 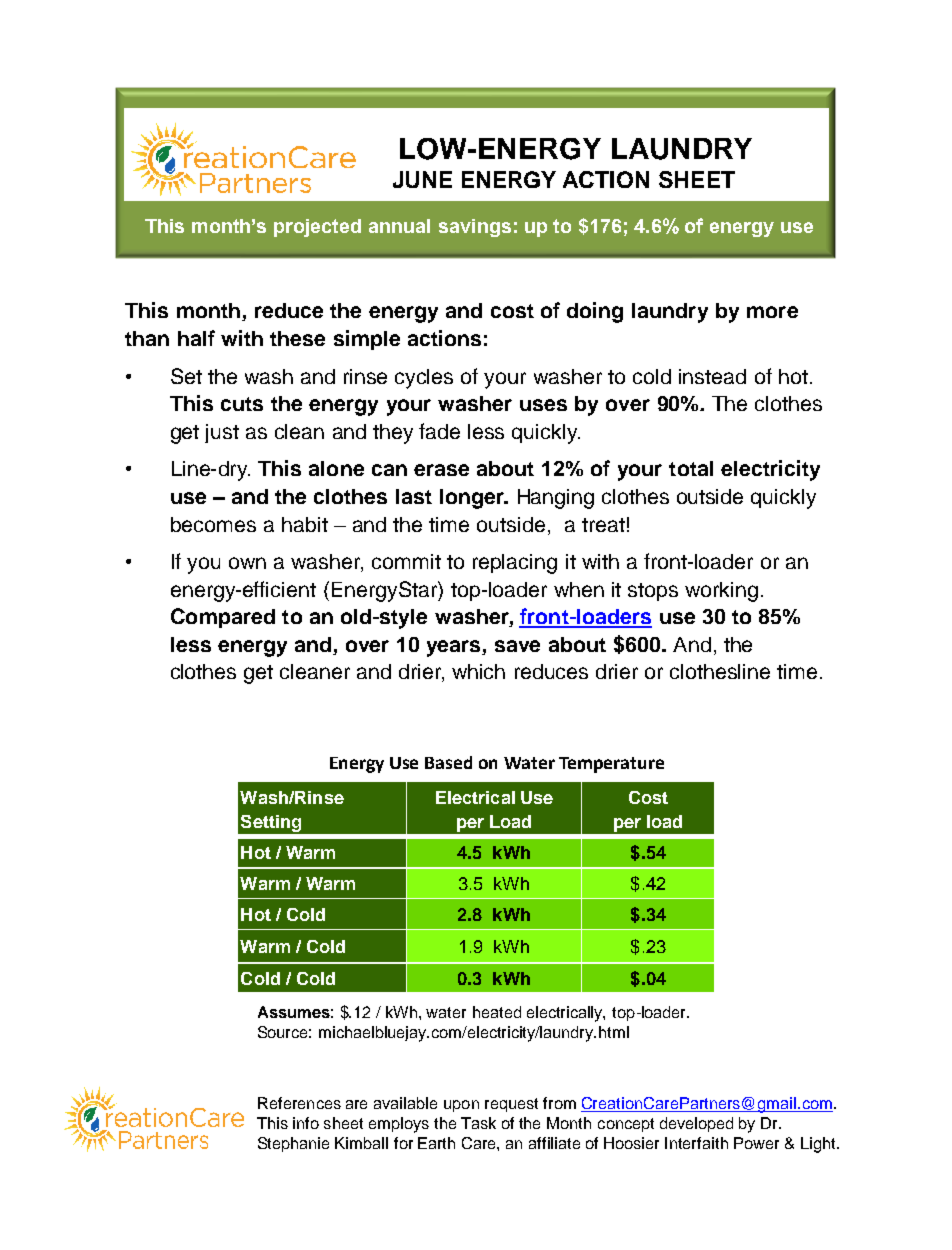 What do you see at coordinates (478, 1123) in the screenshot?
I see `Task` at bounding box center [478, 1123].
